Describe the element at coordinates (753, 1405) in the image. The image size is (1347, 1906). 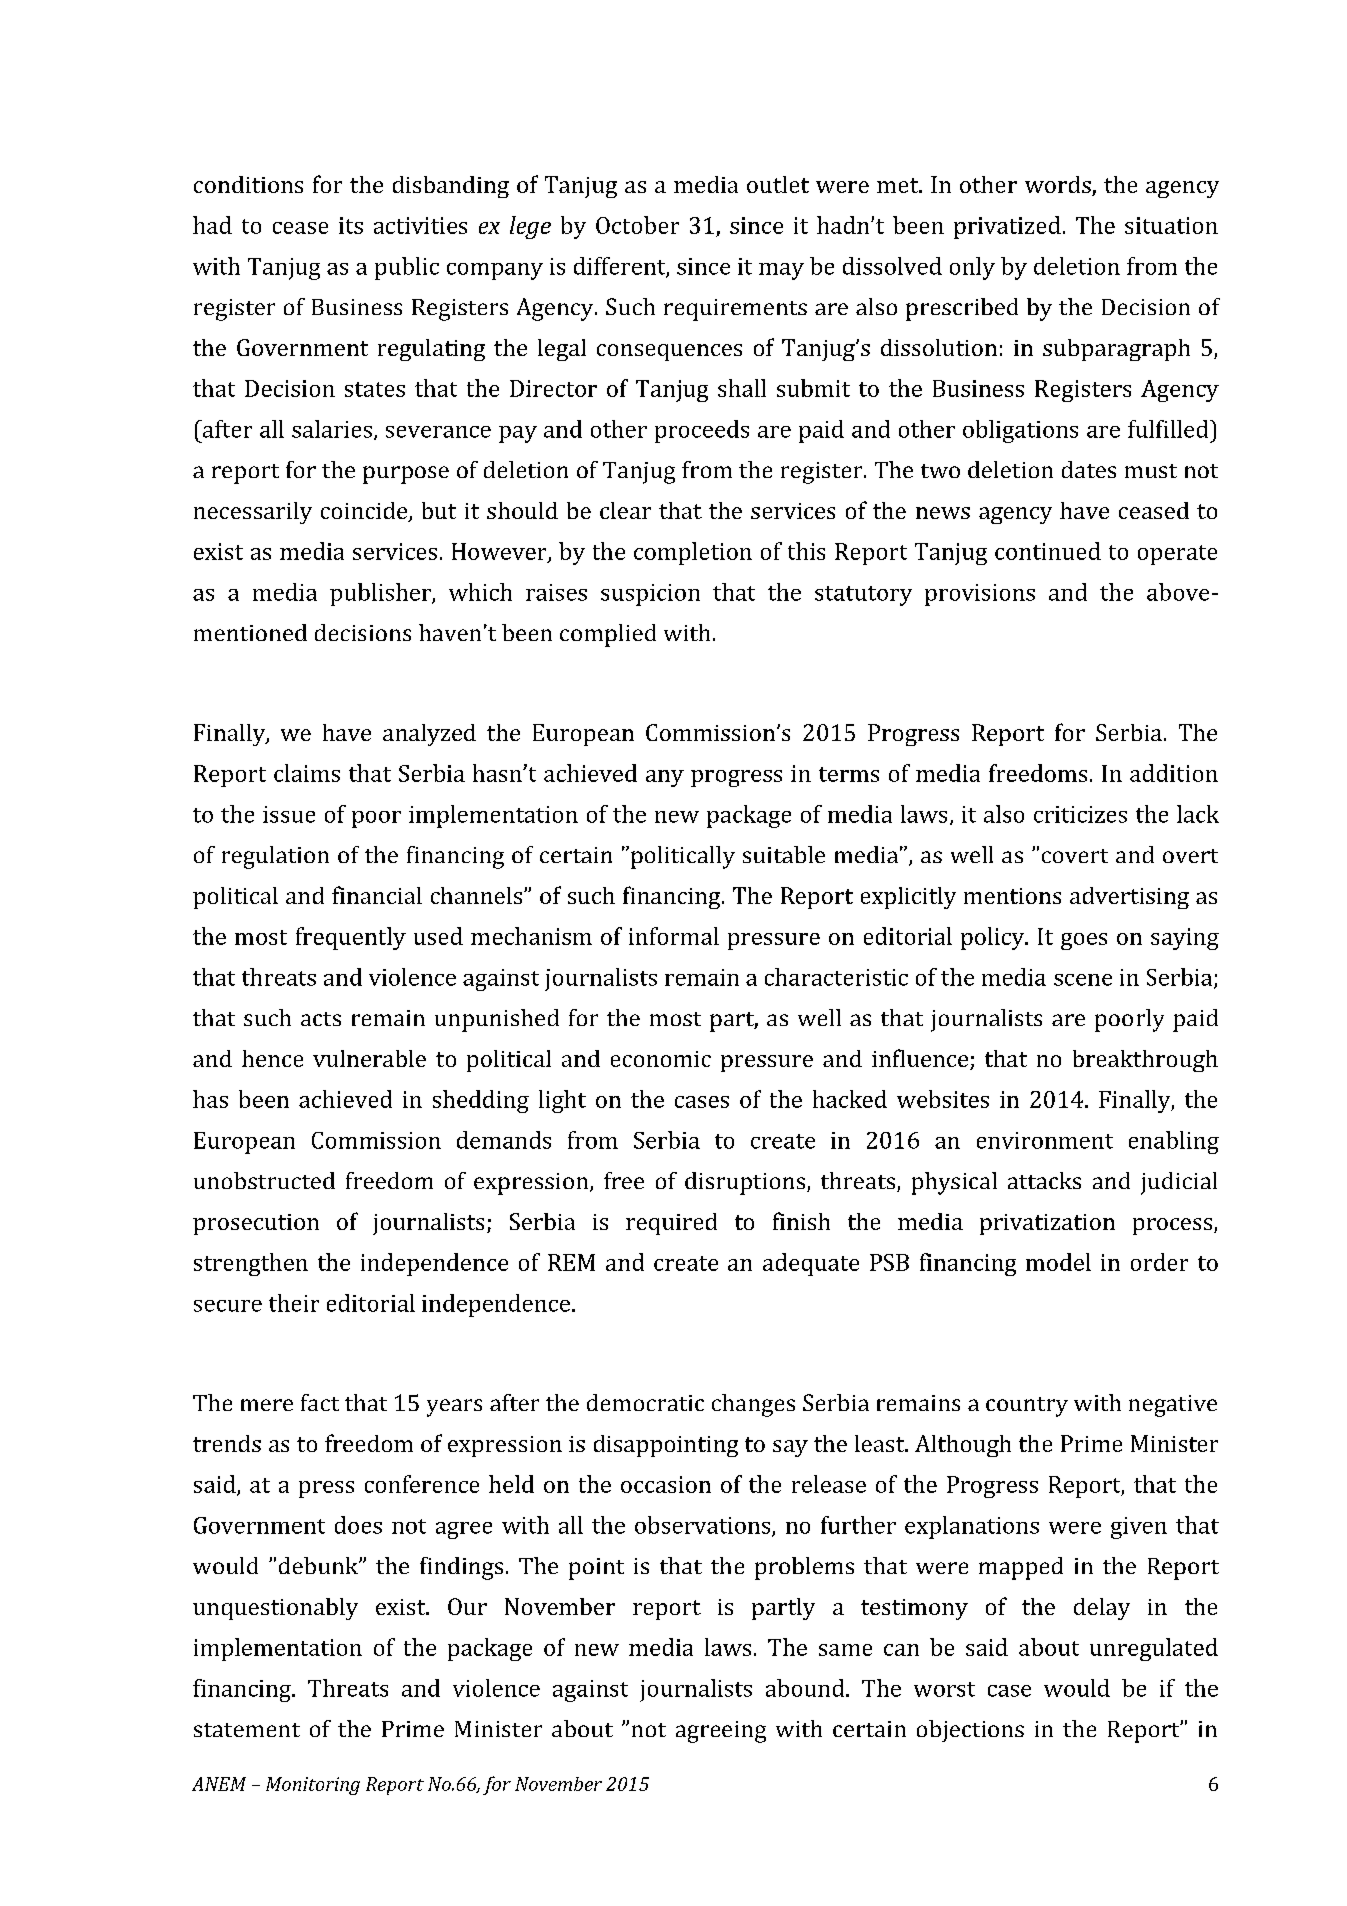
I see `changes` at that location.
